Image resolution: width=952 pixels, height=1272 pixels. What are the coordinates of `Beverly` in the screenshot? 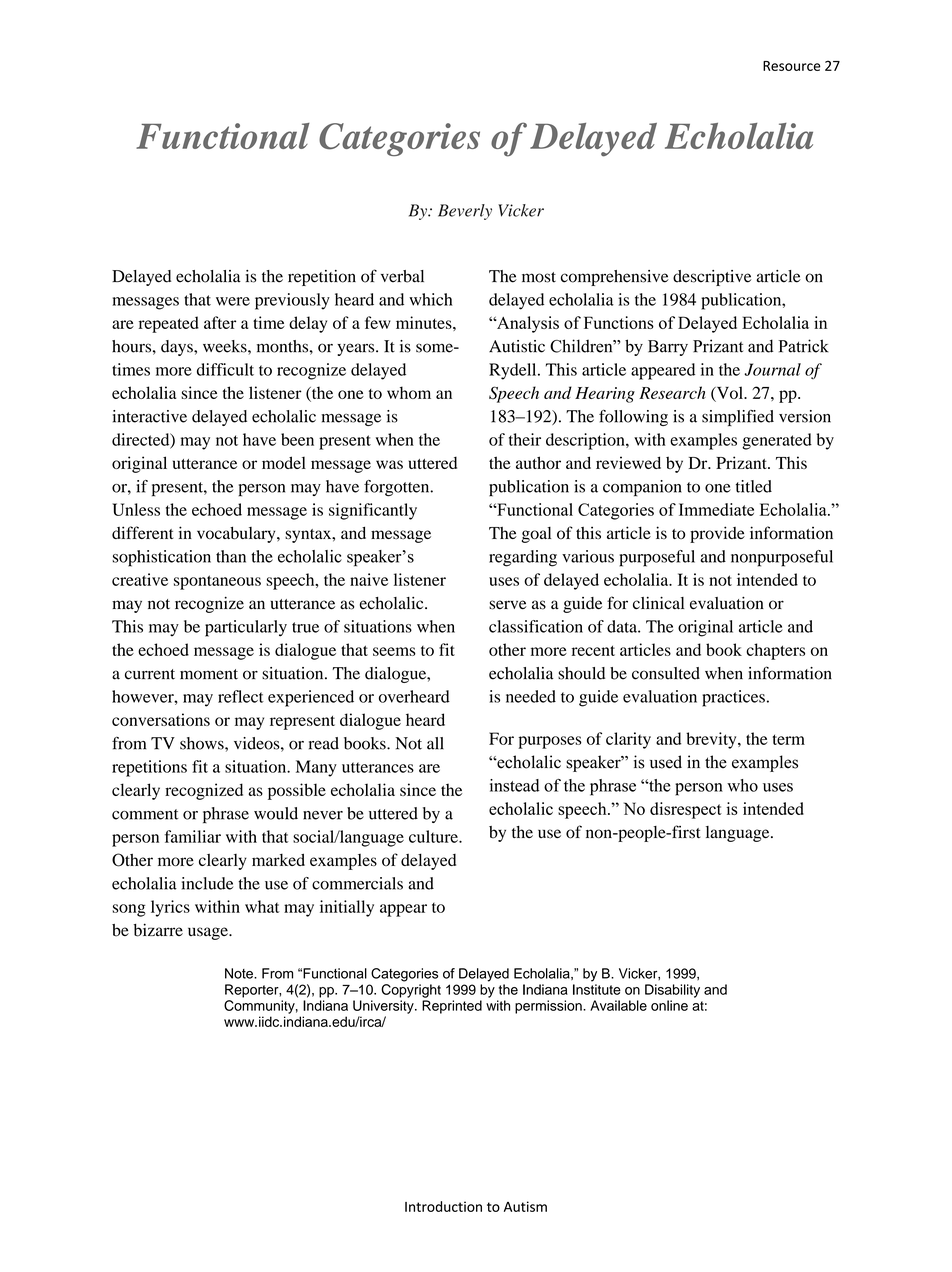 It's located at (465, 212).
